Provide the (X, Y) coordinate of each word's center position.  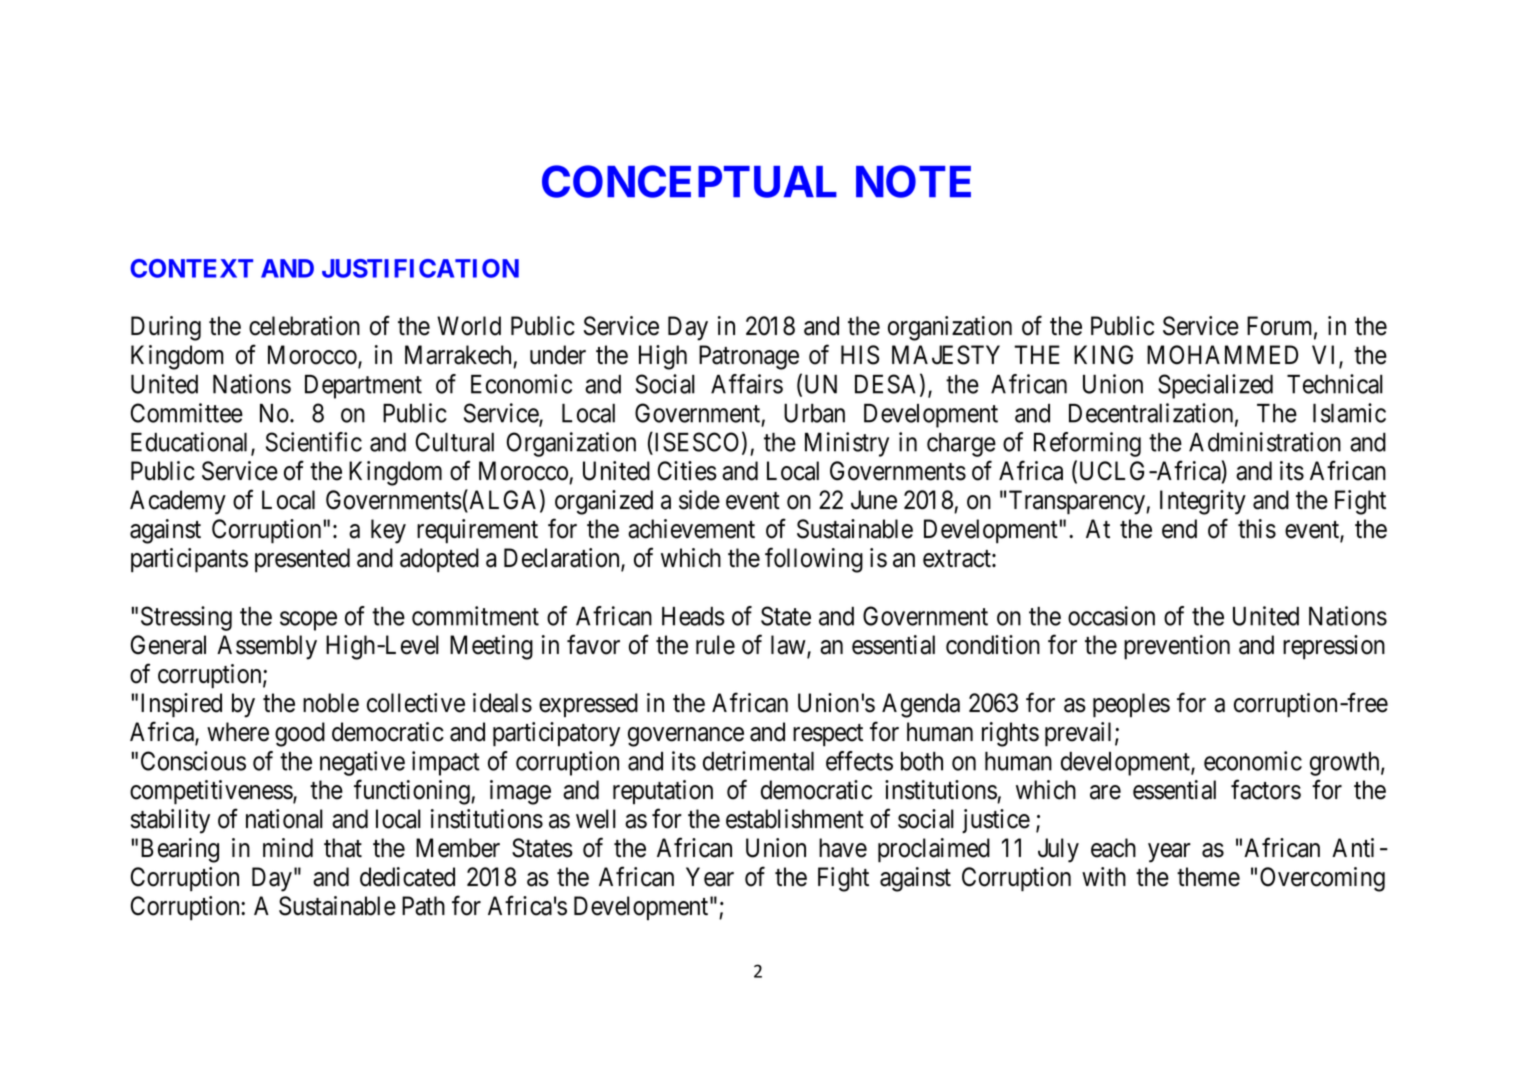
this (1257, 529)
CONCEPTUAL (689, 181)
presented (302, 560)
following (814, 560)
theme (1208, 877)
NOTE (913, 181)
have (843, 848)
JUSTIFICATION (420, 268)
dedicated (407, 877)
